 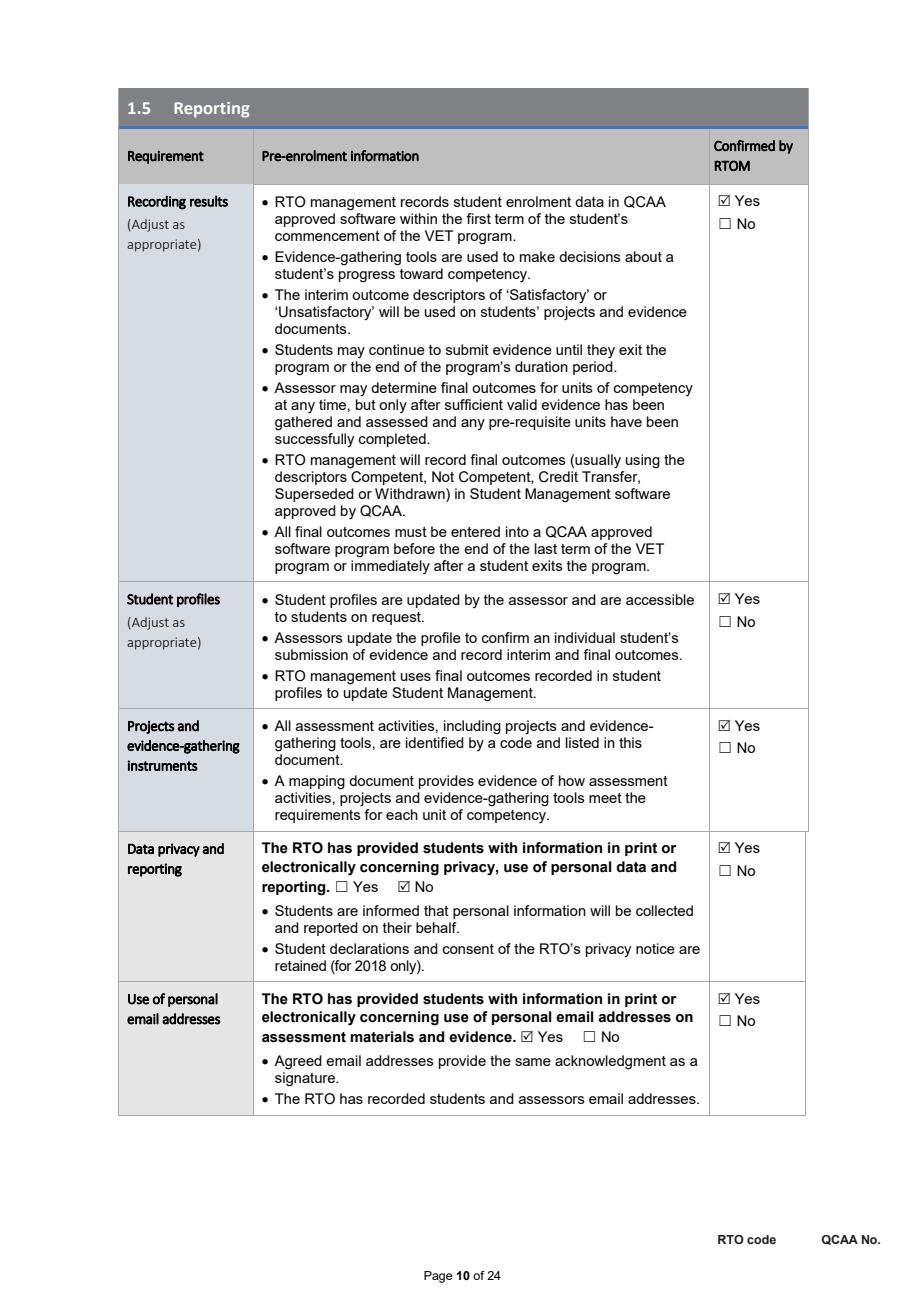 I want to click on Superseded, so click(x=314, y=495).
